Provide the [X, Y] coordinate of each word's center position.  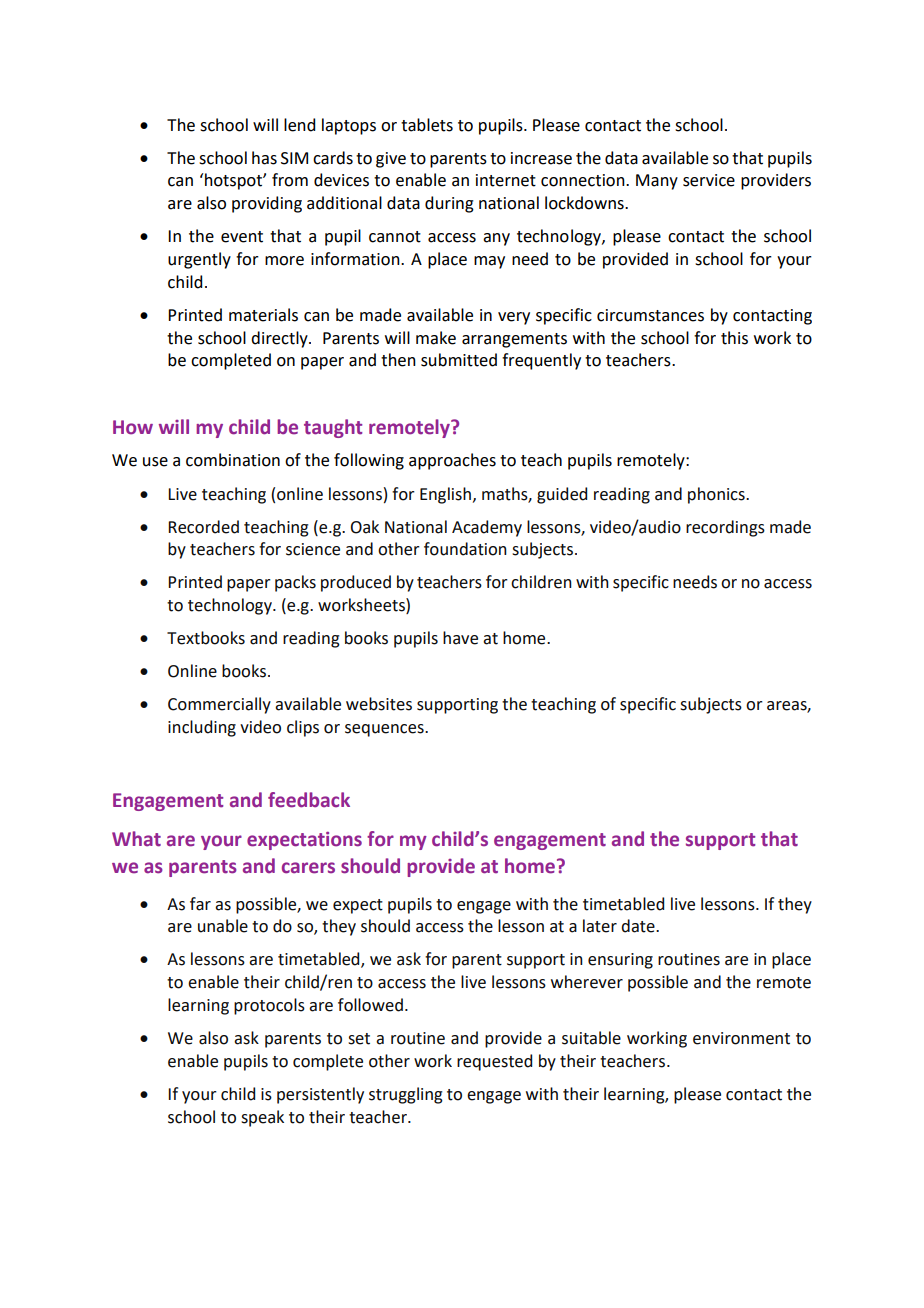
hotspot [234, 181]
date [639, 926]
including [202, 728]
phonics [717, 495]
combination [233, 460]
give [391, 160]
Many [657, 182]
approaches [452, 461]
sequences [385, 730]
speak [262, 1118]
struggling [406, 1095]
